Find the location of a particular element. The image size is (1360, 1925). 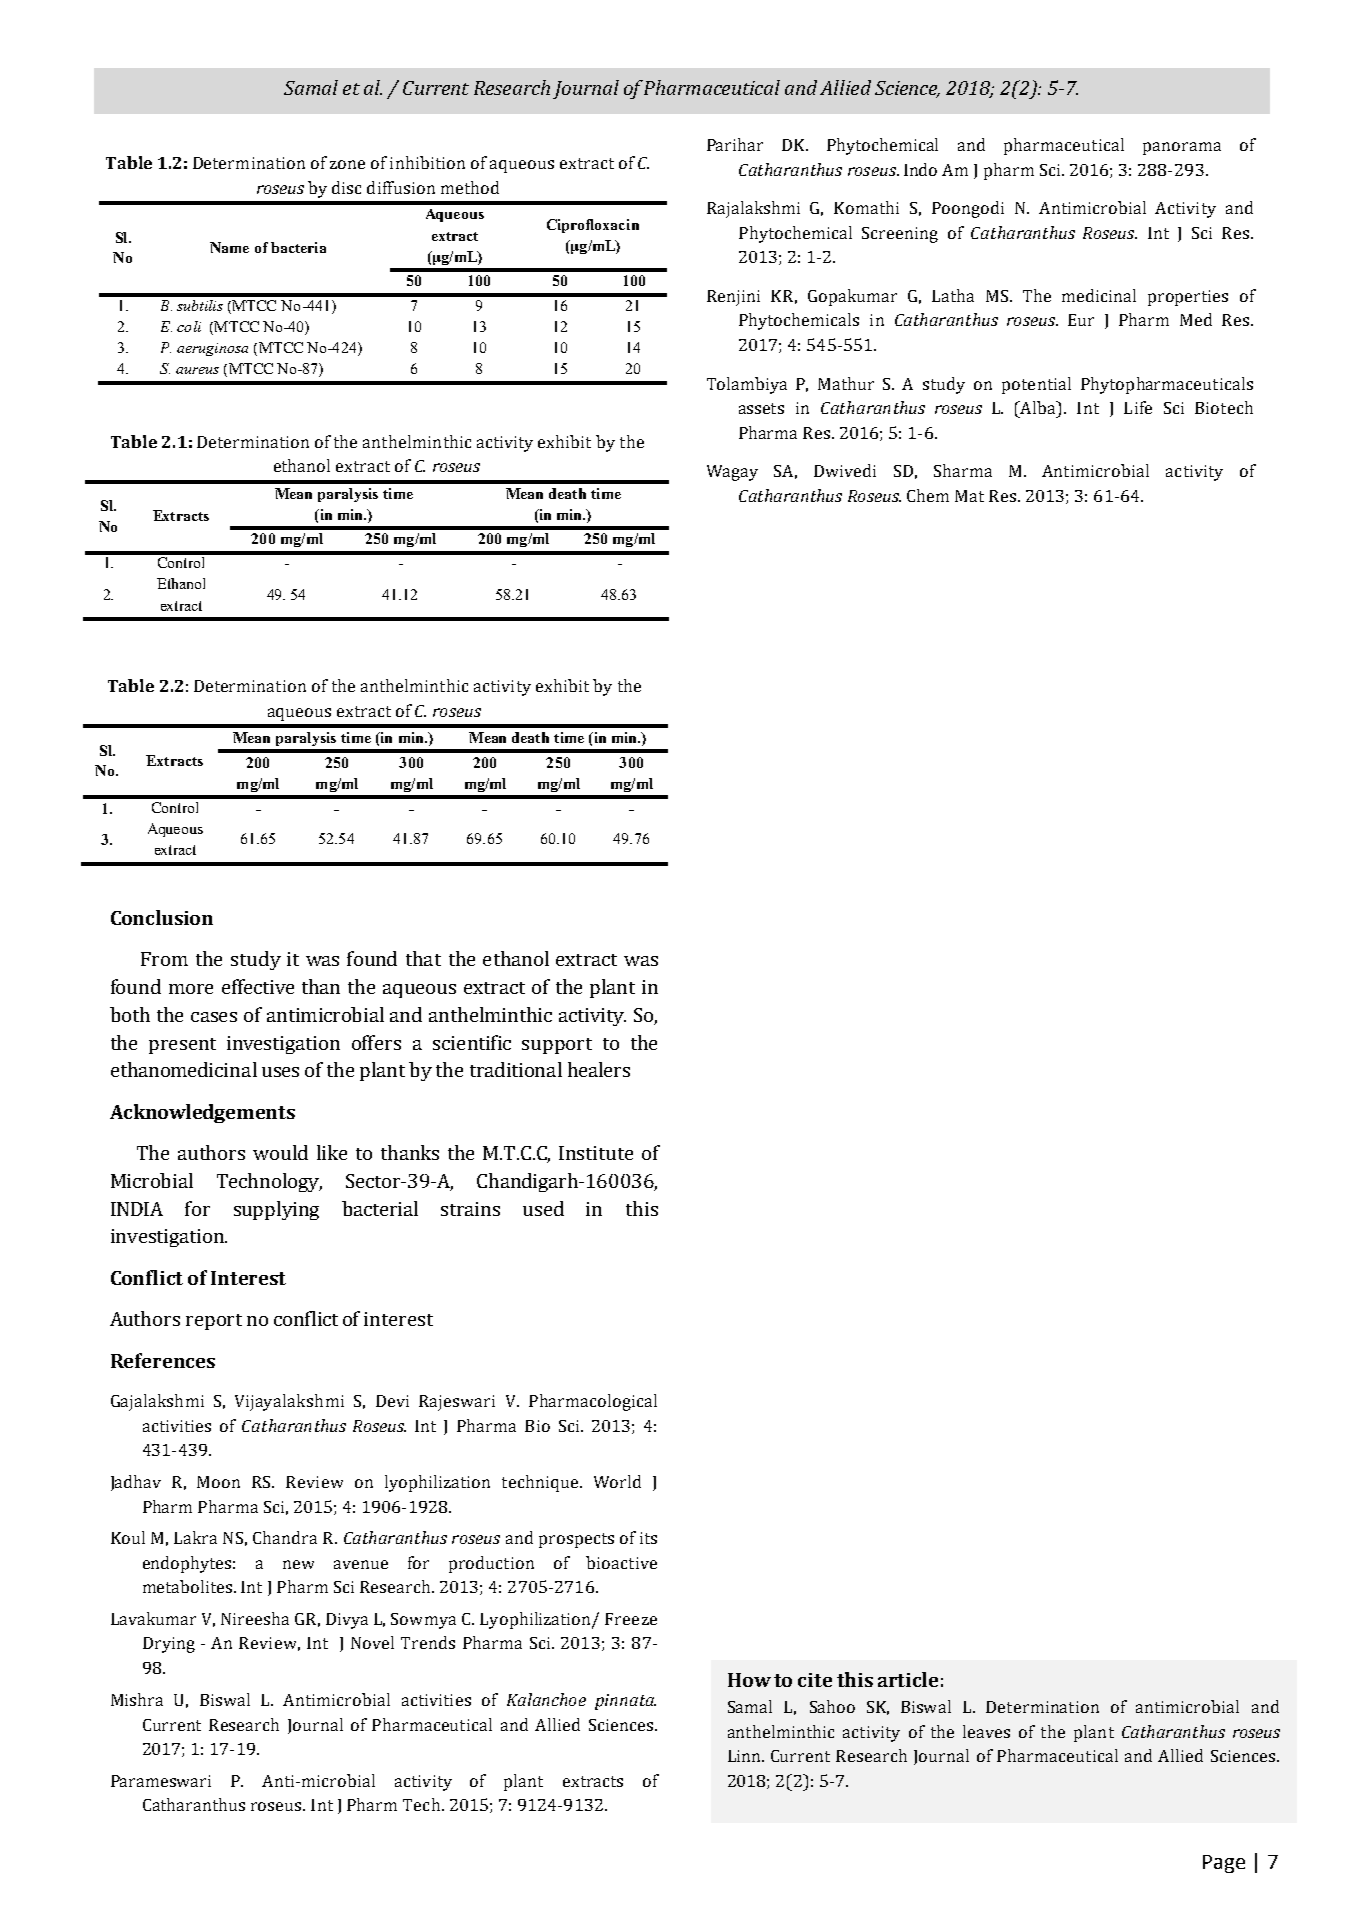

effective is located at coordinates (258, 986).
